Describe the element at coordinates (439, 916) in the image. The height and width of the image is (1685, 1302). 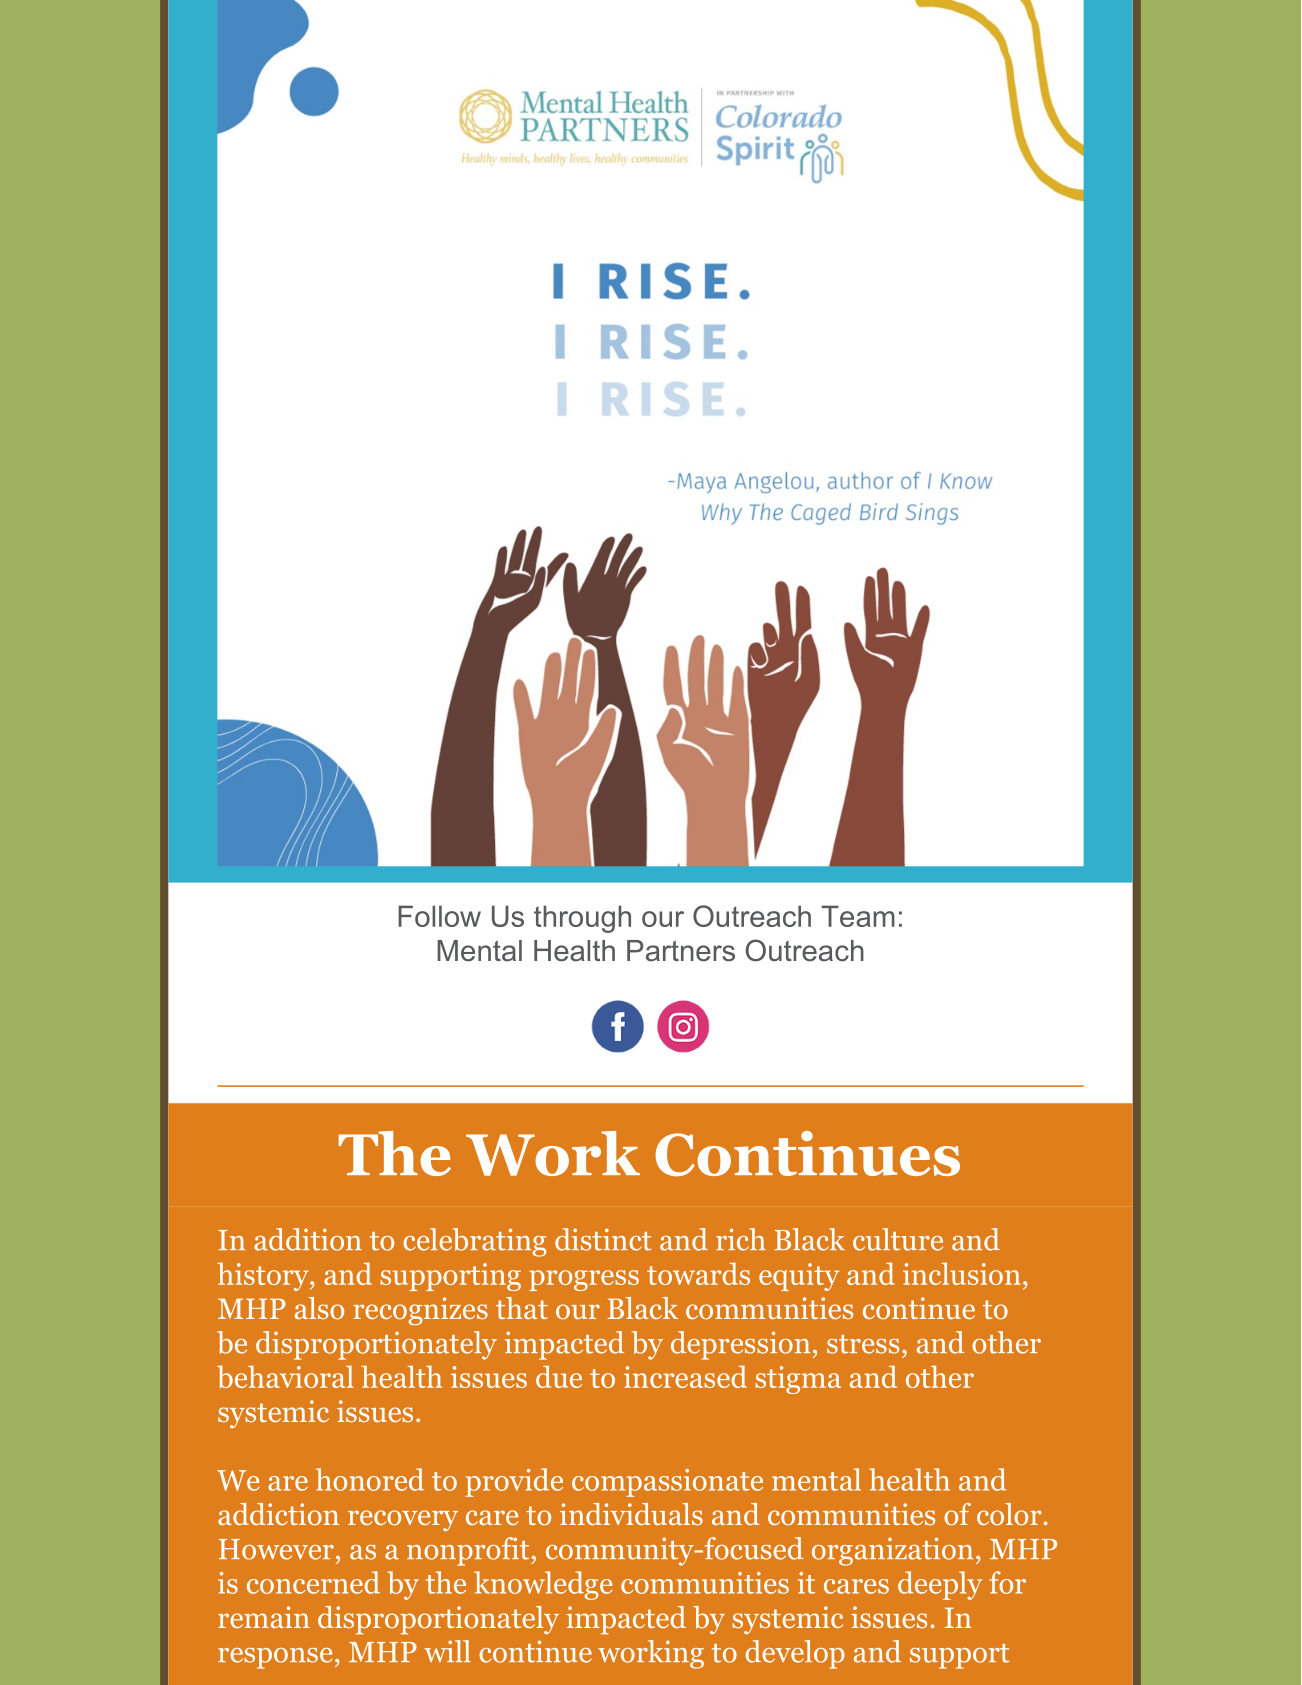
I see `Follow` at that location.
